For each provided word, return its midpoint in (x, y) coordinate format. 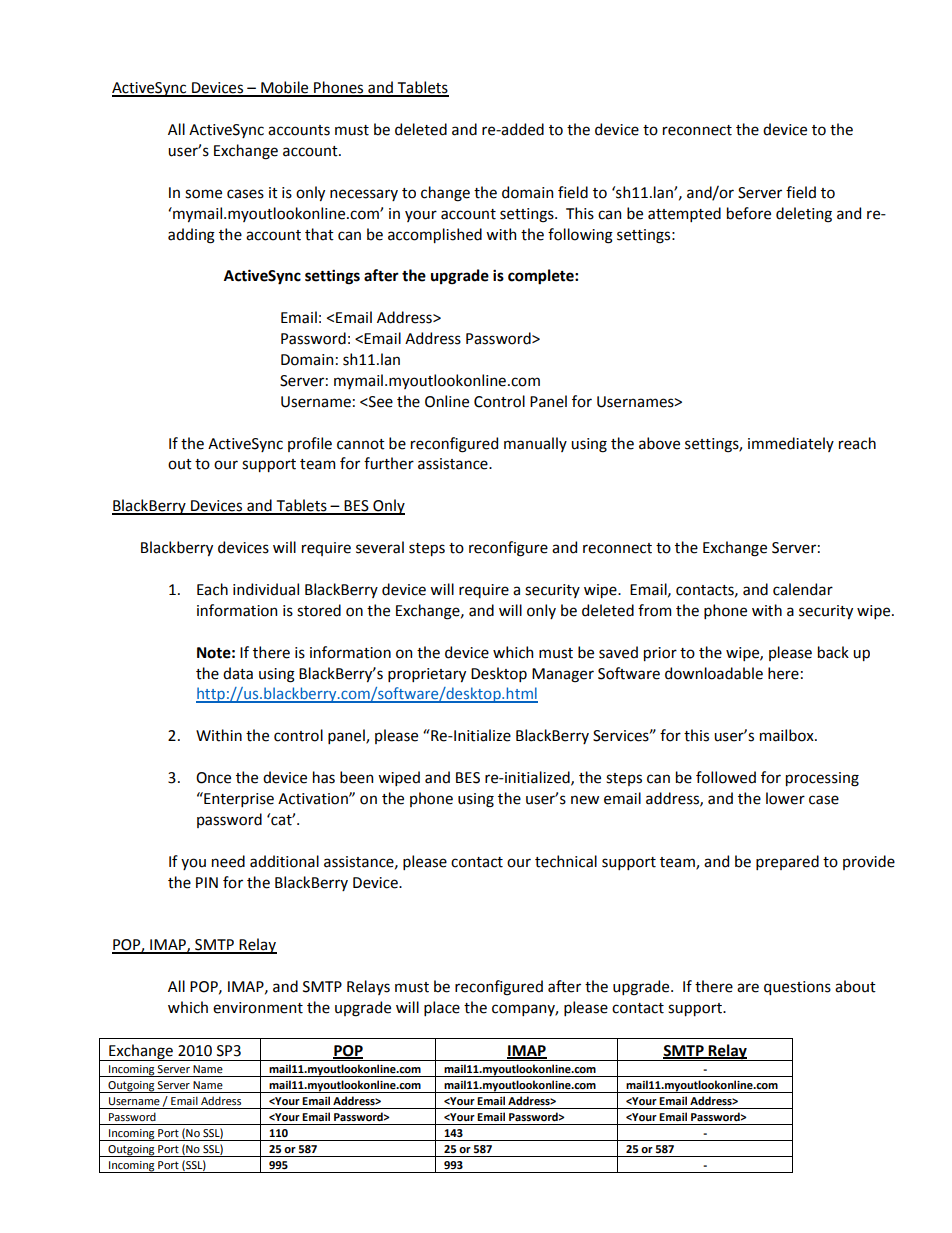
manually (535, 444)
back (833, 652)
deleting (804, 215)
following (580, 236)
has (324, 777)
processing (822, 779)
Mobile (285, 88)
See (380, 402)
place (442, 1008)
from (654, 610)
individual (266, 589)
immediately (791, 444)
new (585, 800)
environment (258, 1008)
